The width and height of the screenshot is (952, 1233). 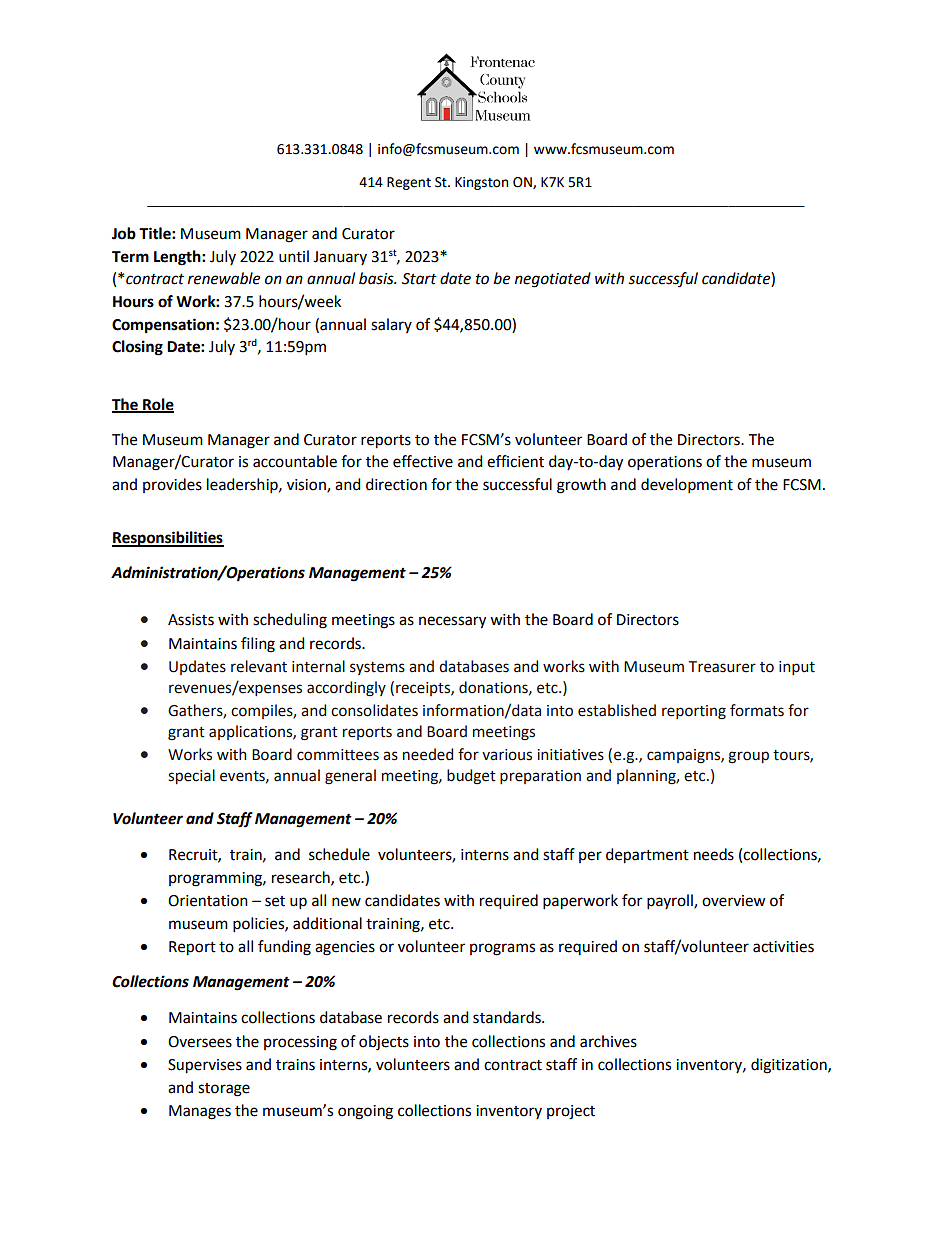 What do you see at coordinates (224, 1090) in the screenshot?
I see `storage` at bounding box center [224, 1090].
